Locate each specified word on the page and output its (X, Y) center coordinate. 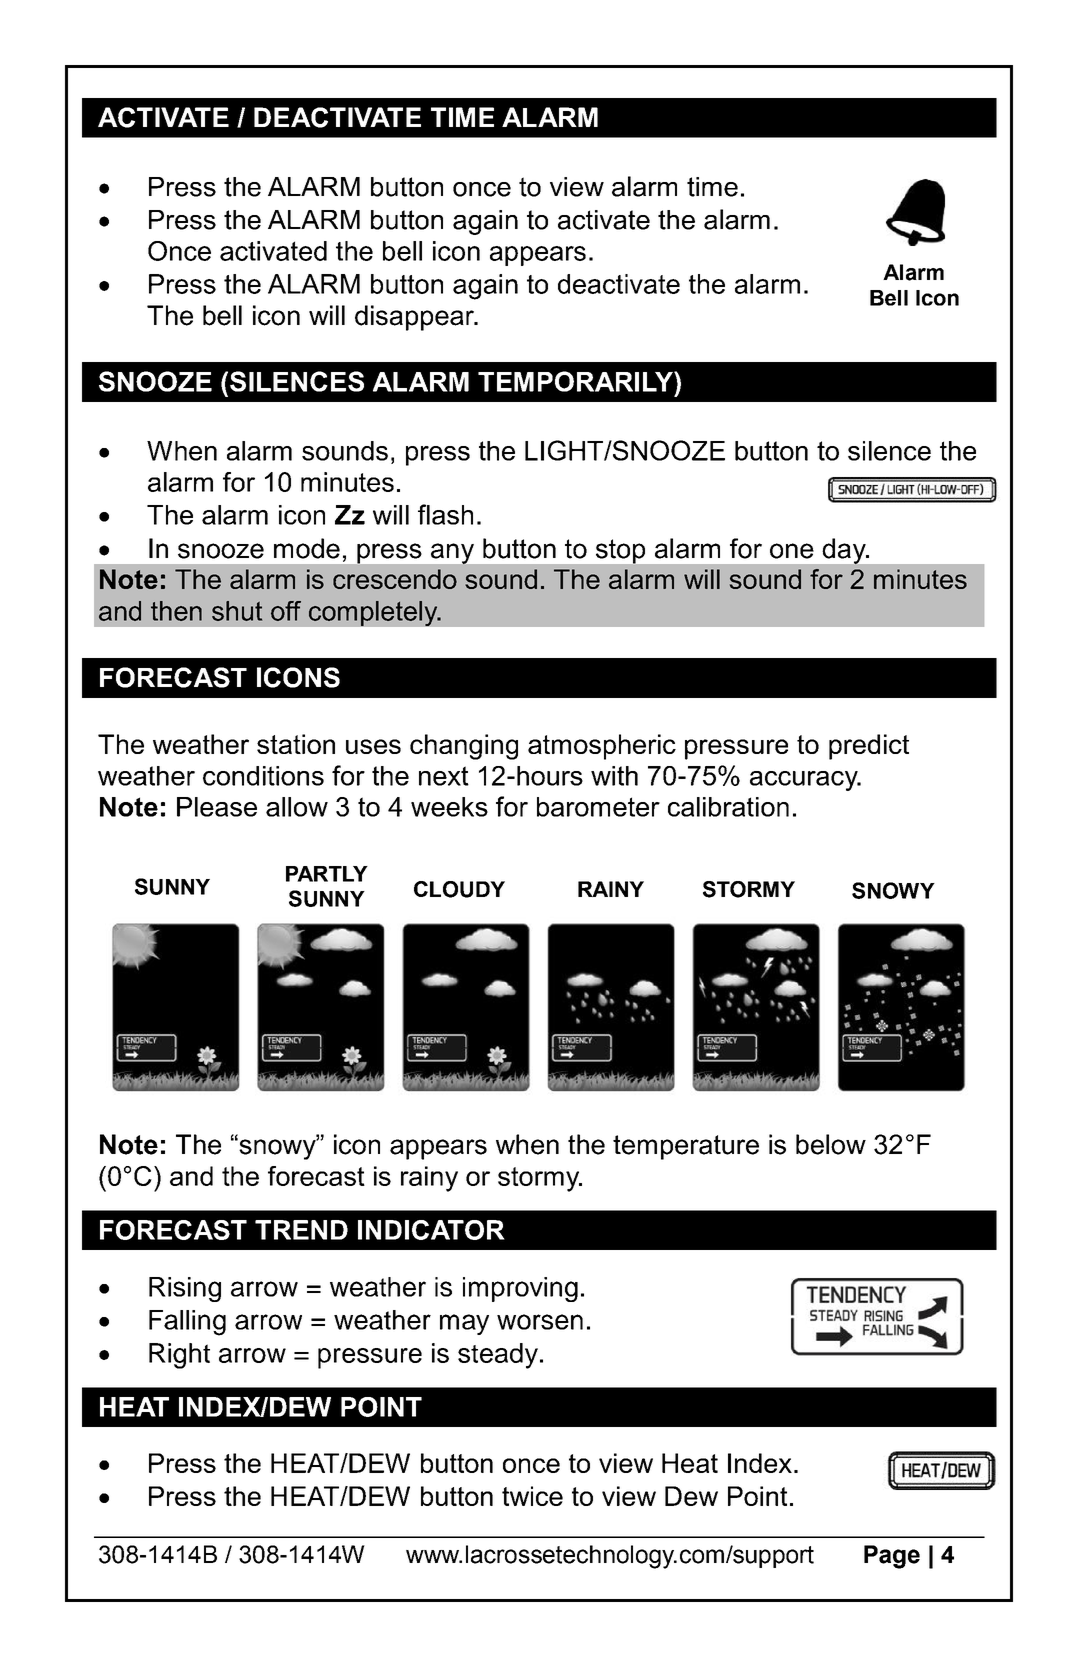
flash (445, 514)
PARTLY (327, 874)
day (845, 551)
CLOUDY (459, 889)
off (286, 611)
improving (520, 1289)
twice (532, 1496)
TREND (301, 1230)
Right (179, 1356)
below (831, 1144)
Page (892, 1557)
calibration (728, 807)
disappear (415, 318)
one (792, 551)
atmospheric (602, 747)
